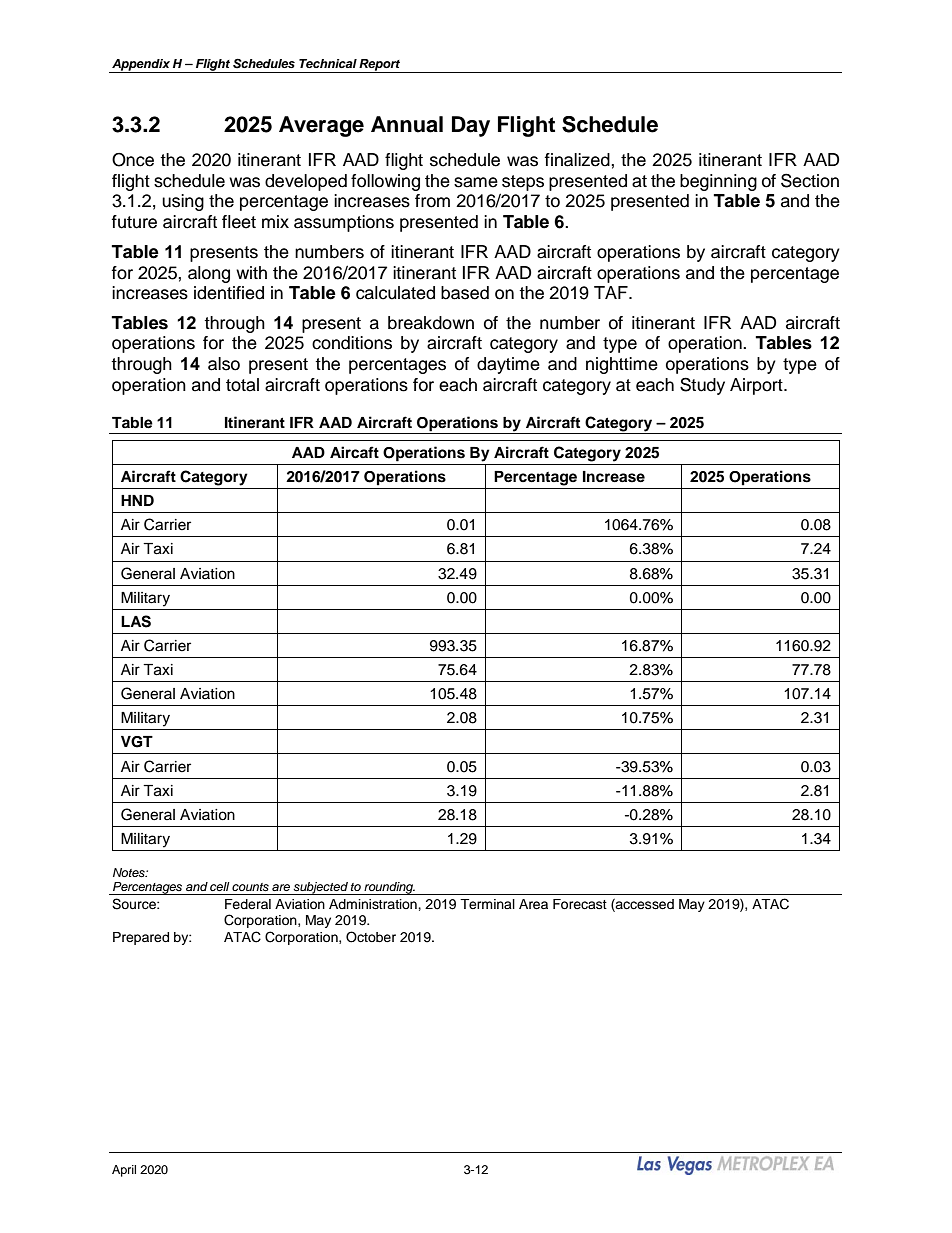  I want to click on October, so click(371, 937).
